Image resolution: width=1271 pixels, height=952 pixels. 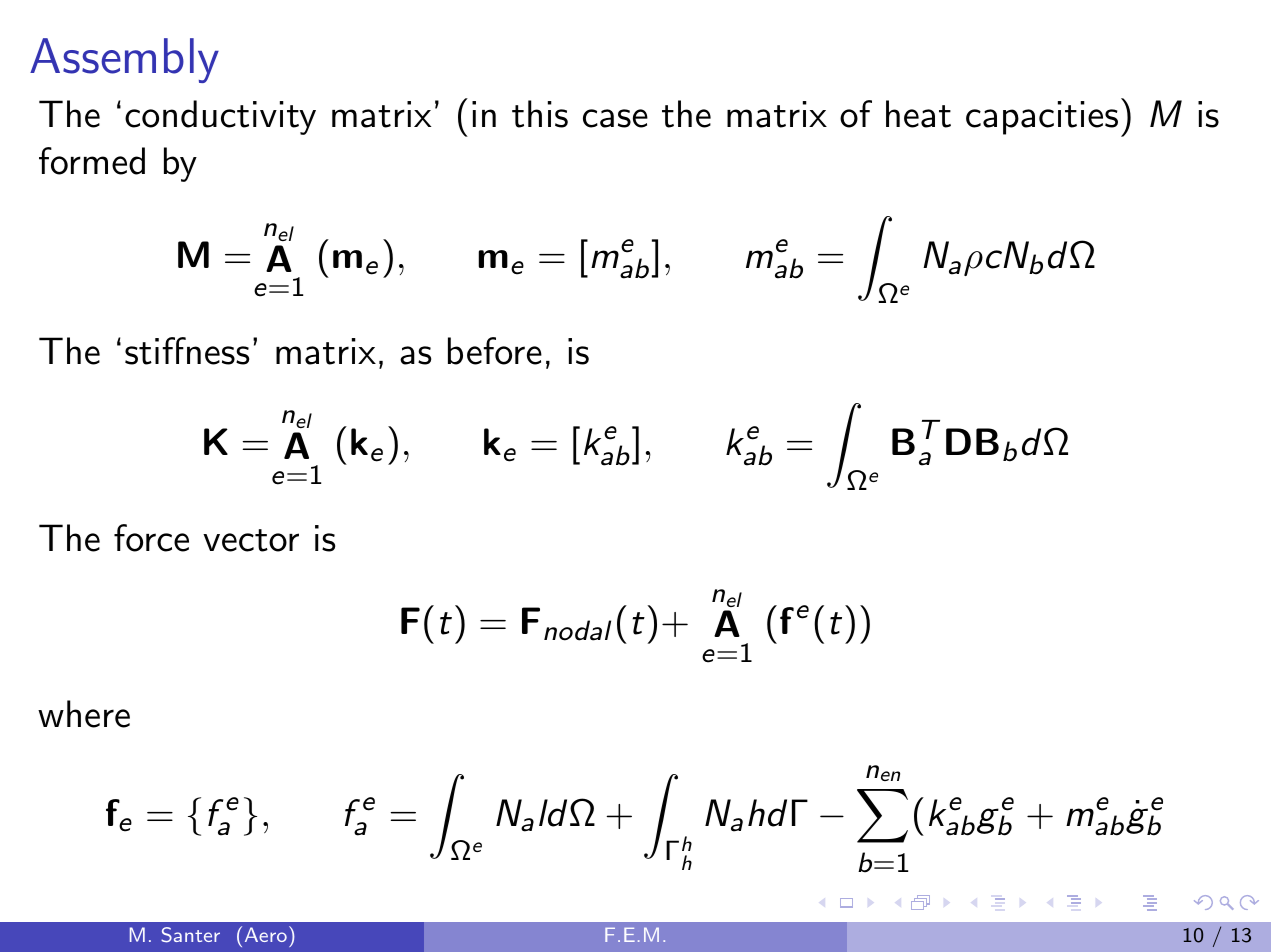 I want to click on this, so click(x=540, y=114).
